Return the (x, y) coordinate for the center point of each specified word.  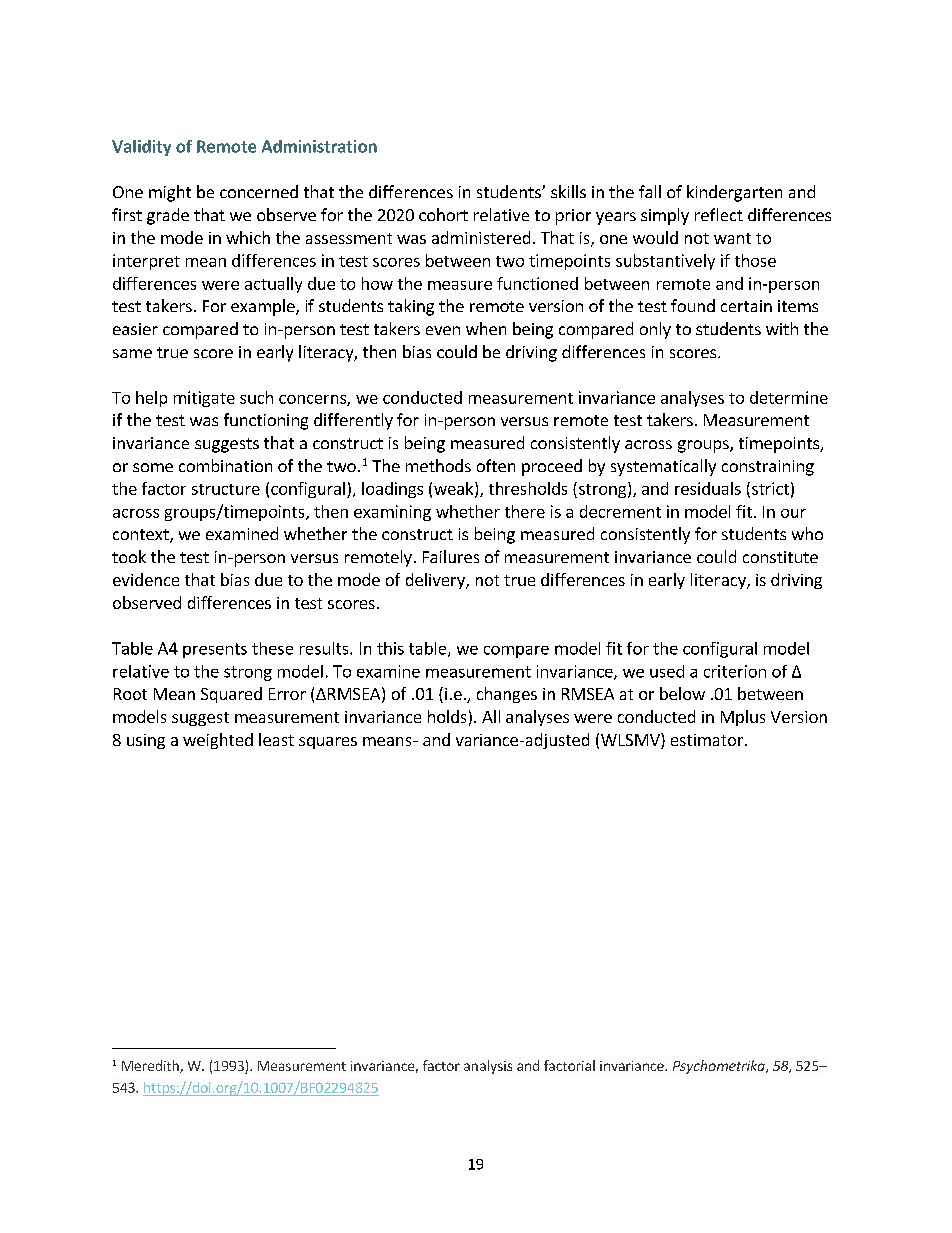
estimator (707, 740)
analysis (488, 1067)
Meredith (151, 1066)
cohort (443, 214)
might (170, 193)
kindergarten (734, 193)
